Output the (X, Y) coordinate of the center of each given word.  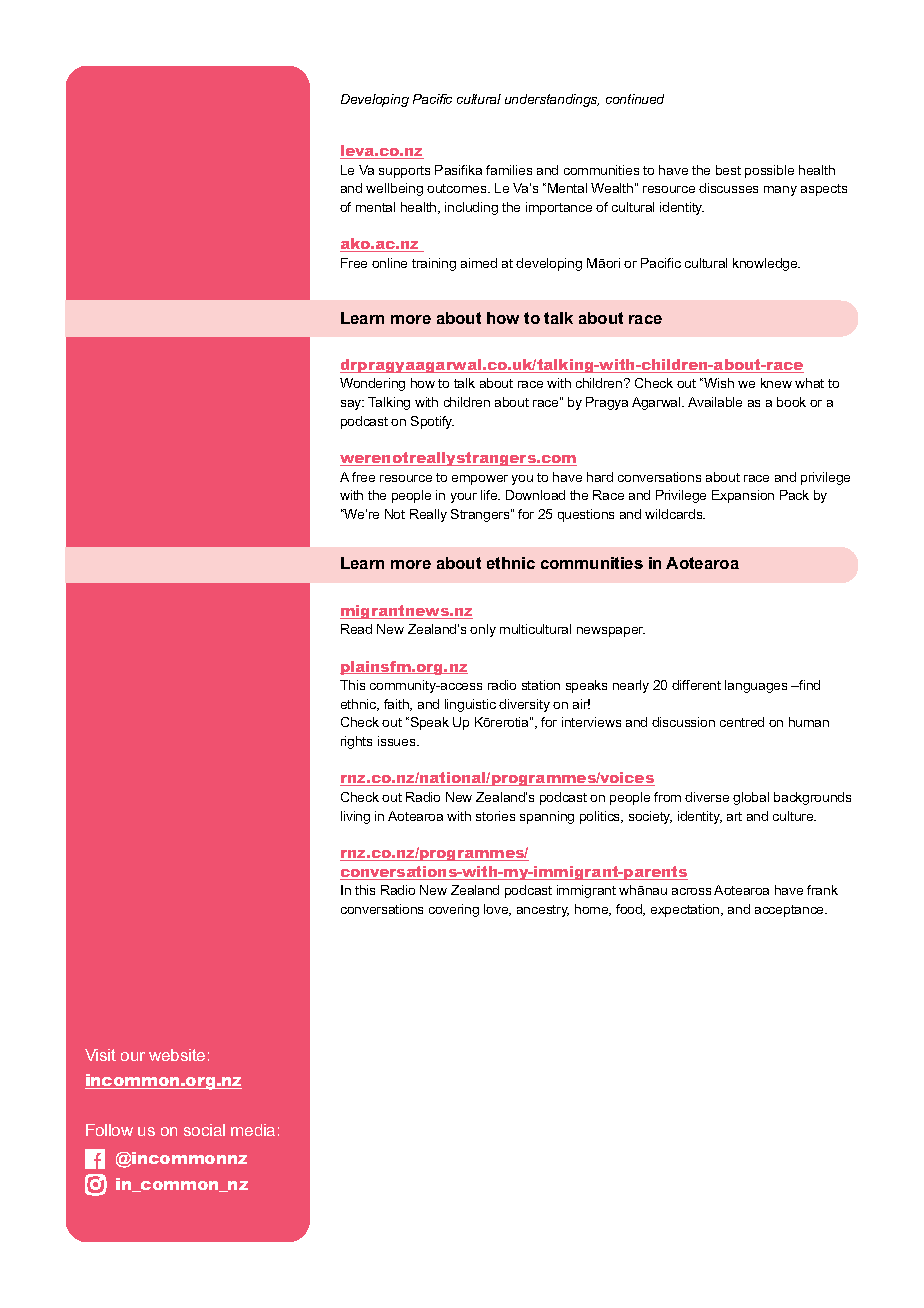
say (352, 405)
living (355, 817)
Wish (718, 383)
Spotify (432, 422)
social (204, 1130)
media (253, 1130)
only (483, 630)
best (728, 170)
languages (756, 686)
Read (356, 629)
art (734, 816)
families (509, 170)
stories (495, 816)
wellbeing (394, 189)
